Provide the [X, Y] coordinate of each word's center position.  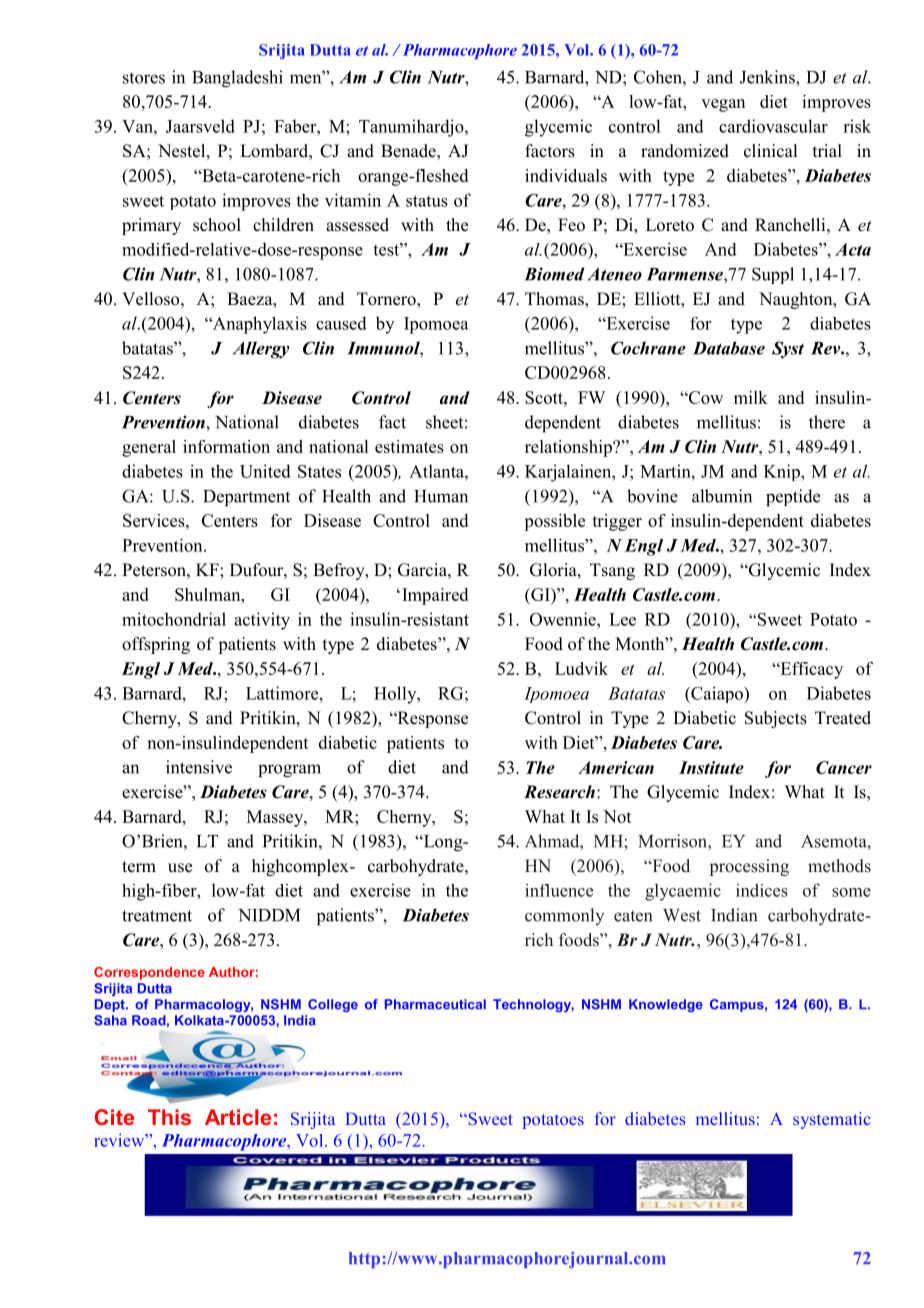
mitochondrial [174, 619]
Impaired [435, 596]
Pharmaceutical [435, 1004]
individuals [566, 175]
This [169, 1117]
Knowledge [666, 1005]
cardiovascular [773, 126]
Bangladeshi [237, 79]
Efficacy [810, 670]
